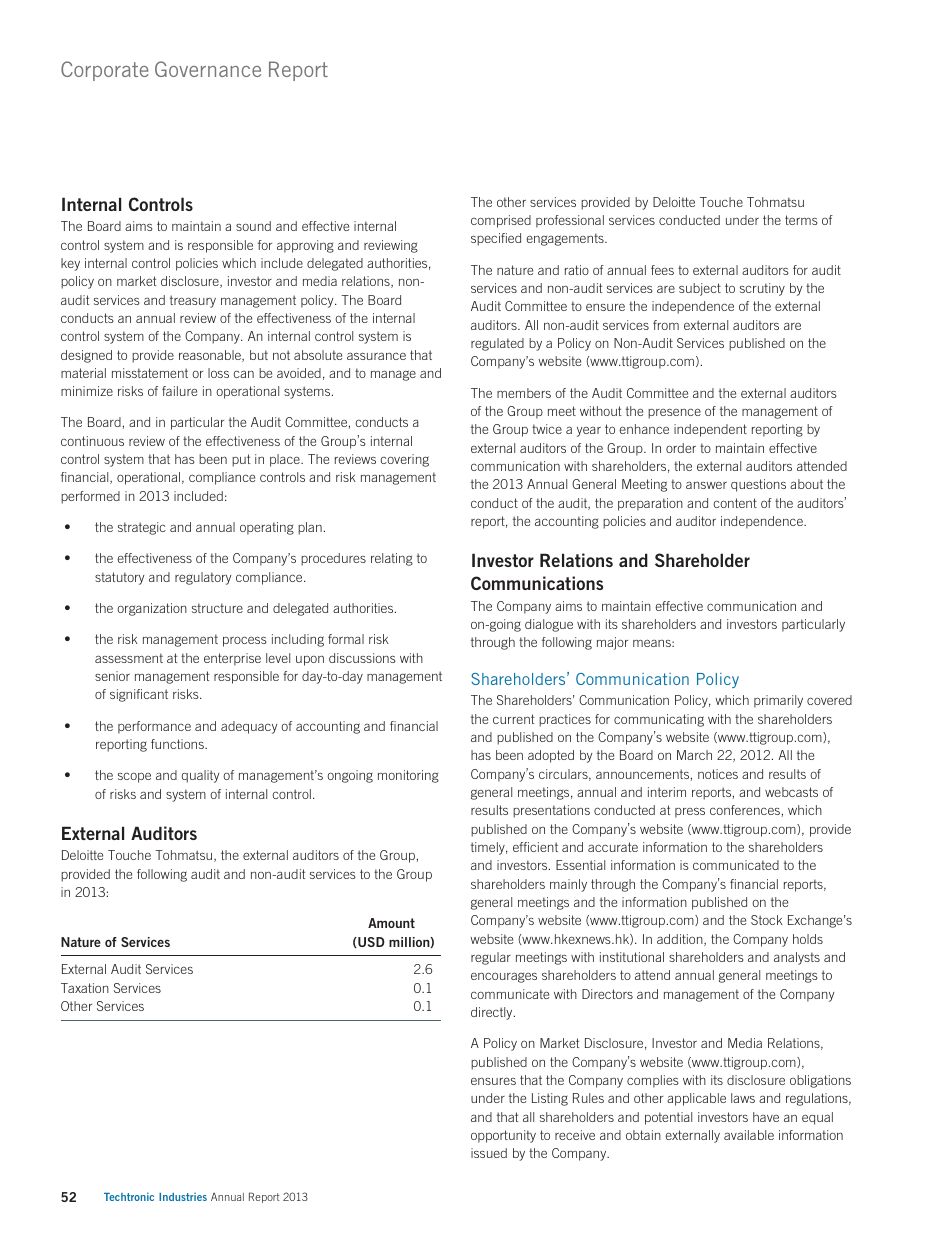  What do you see at coordinates (758, 485) in the image?
I see `questions` at bounding box center [758, 485].
